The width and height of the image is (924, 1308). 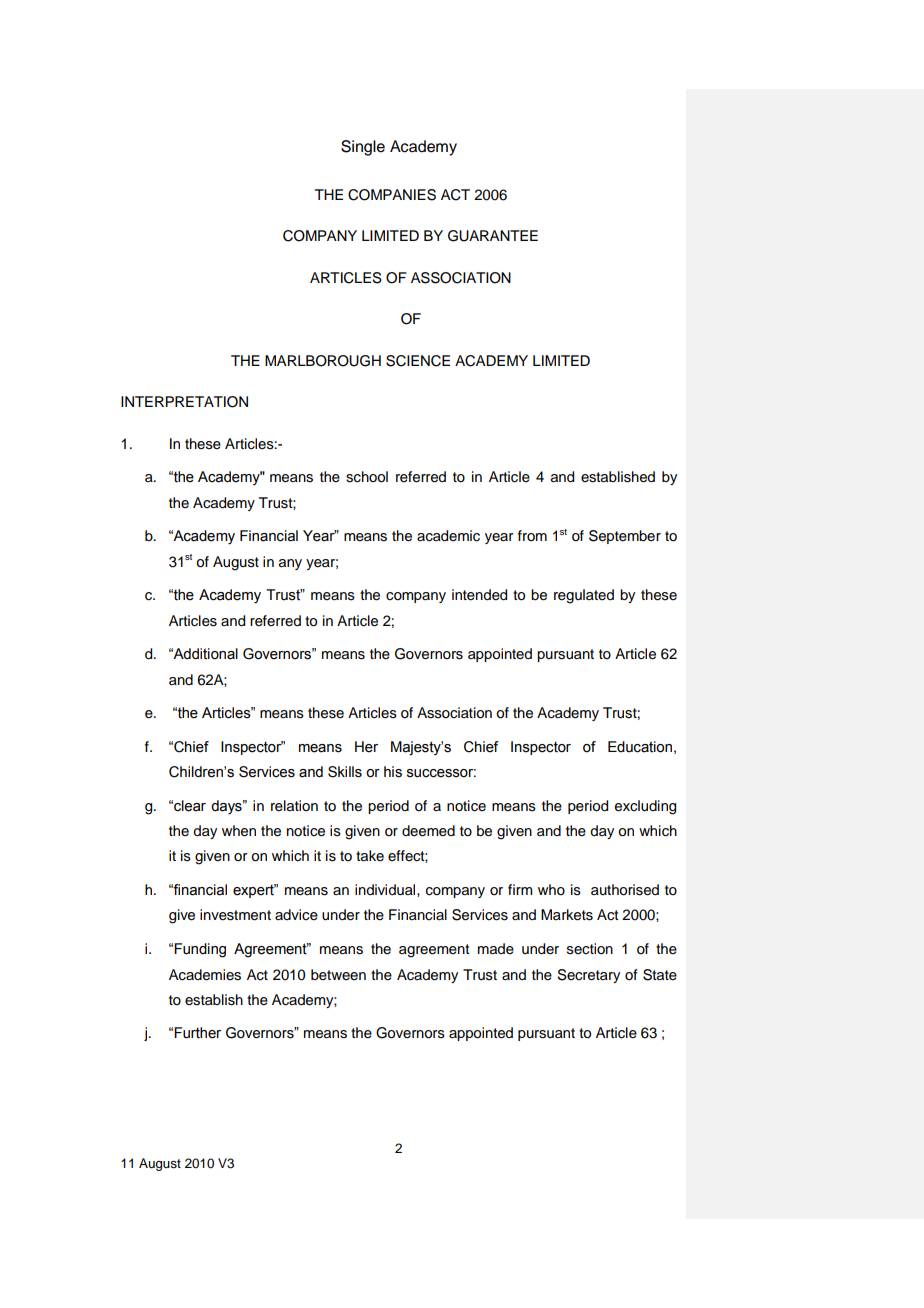 I want to click on September, so click(x=625, y=537).
